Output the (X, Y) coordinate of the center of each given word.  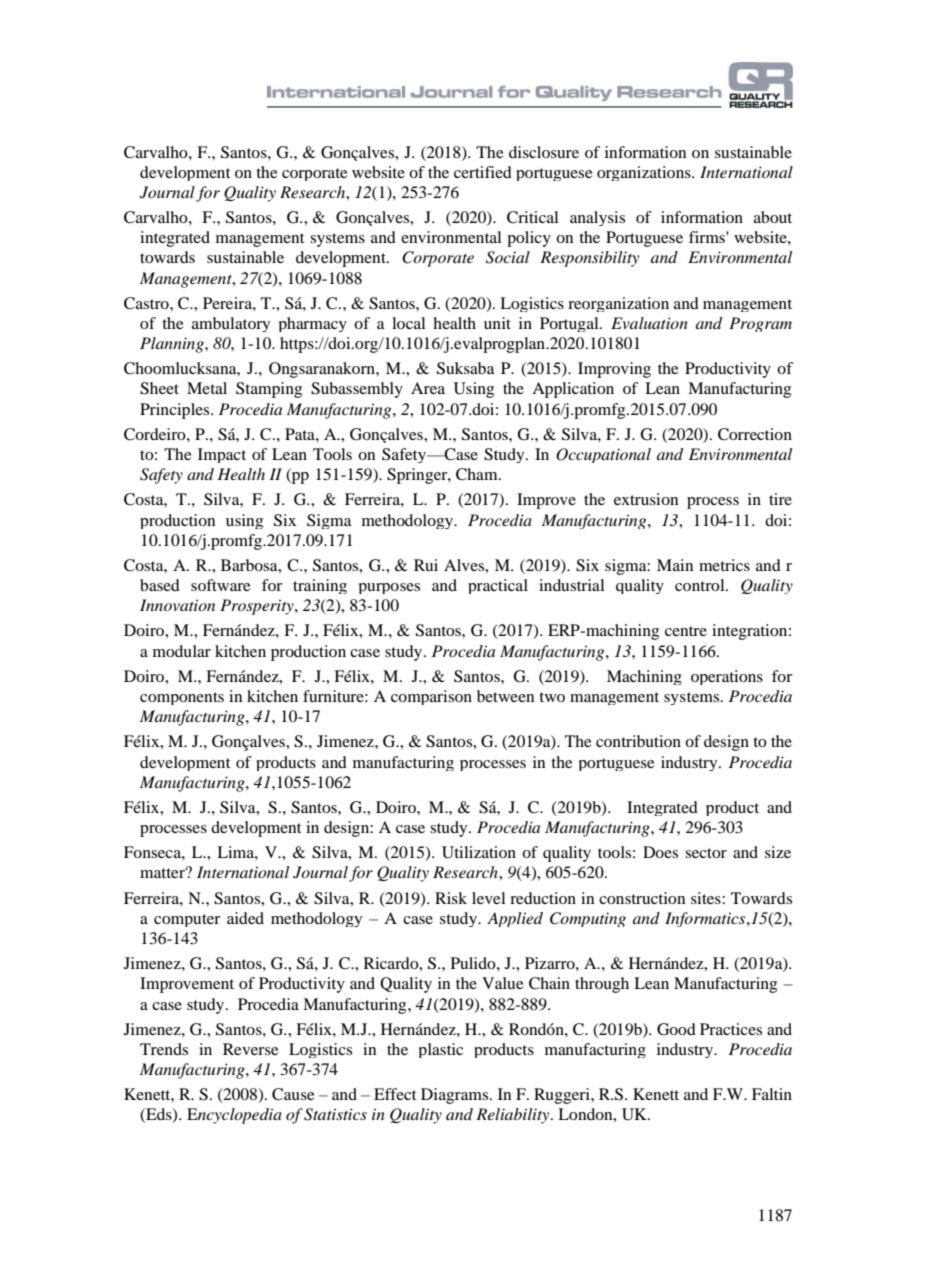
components (182, 698)
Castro (147, 303)
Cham (478, 474)
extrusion (646, 499)
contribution (638, 741)
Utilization (479, 852)
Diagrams (456, 1096)
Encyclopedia (234, 1116)
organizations (645, 173)
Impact (222, 455)
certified (483, 172)
